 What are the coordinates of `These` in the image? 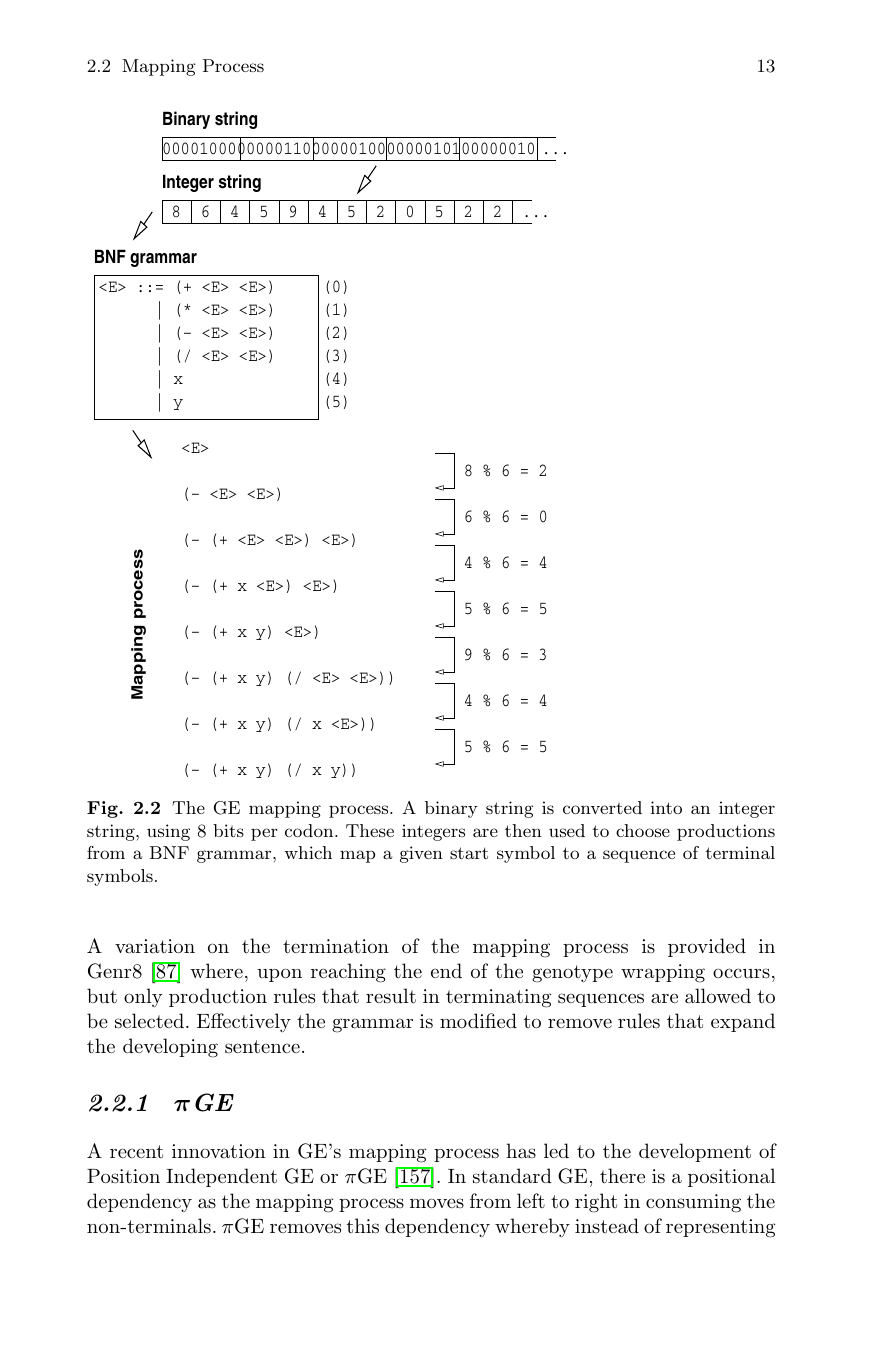 It's located at (370, 830).
